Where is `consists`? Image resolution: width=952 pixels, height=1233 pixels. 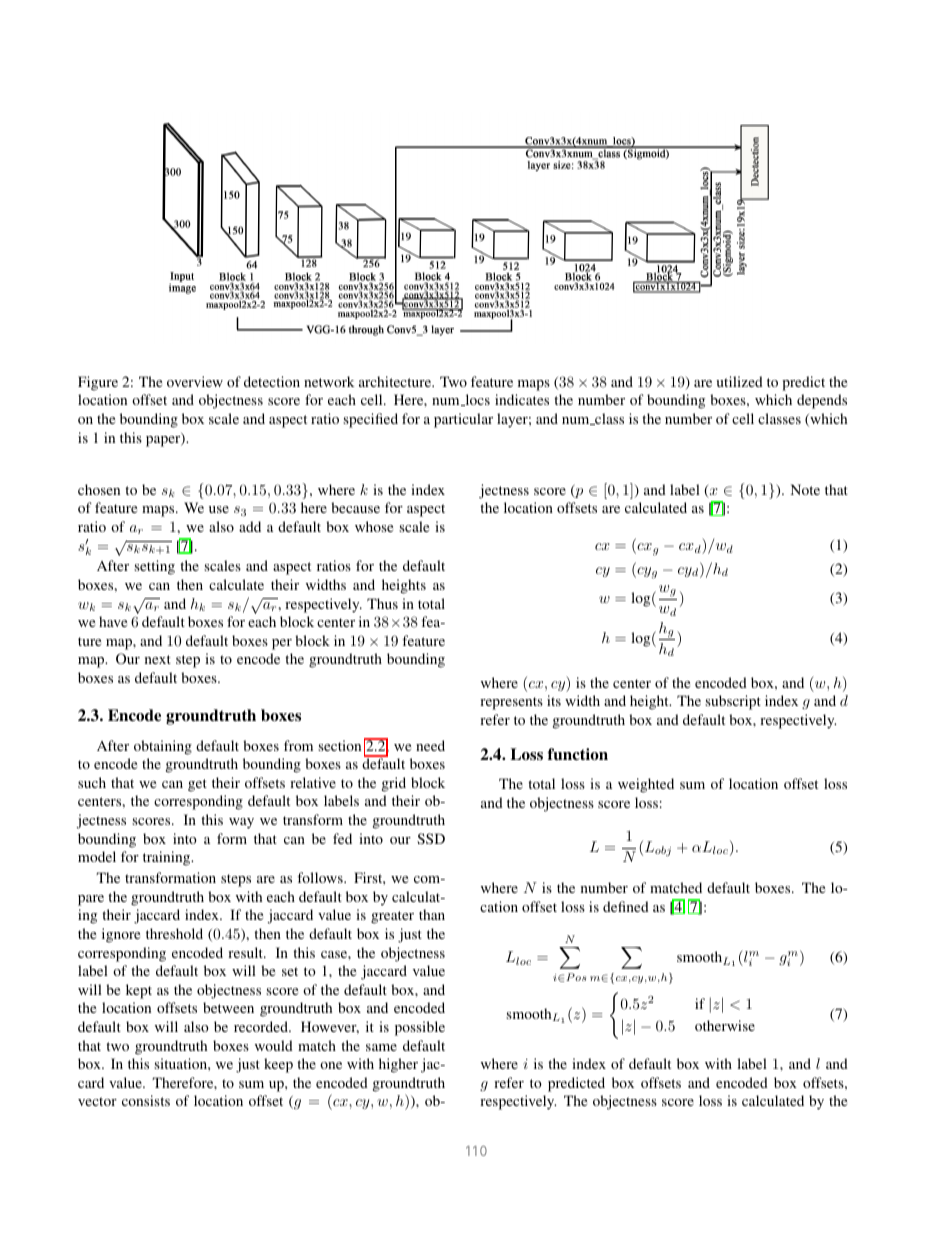
consists is located at coordinates (146, 1100).
